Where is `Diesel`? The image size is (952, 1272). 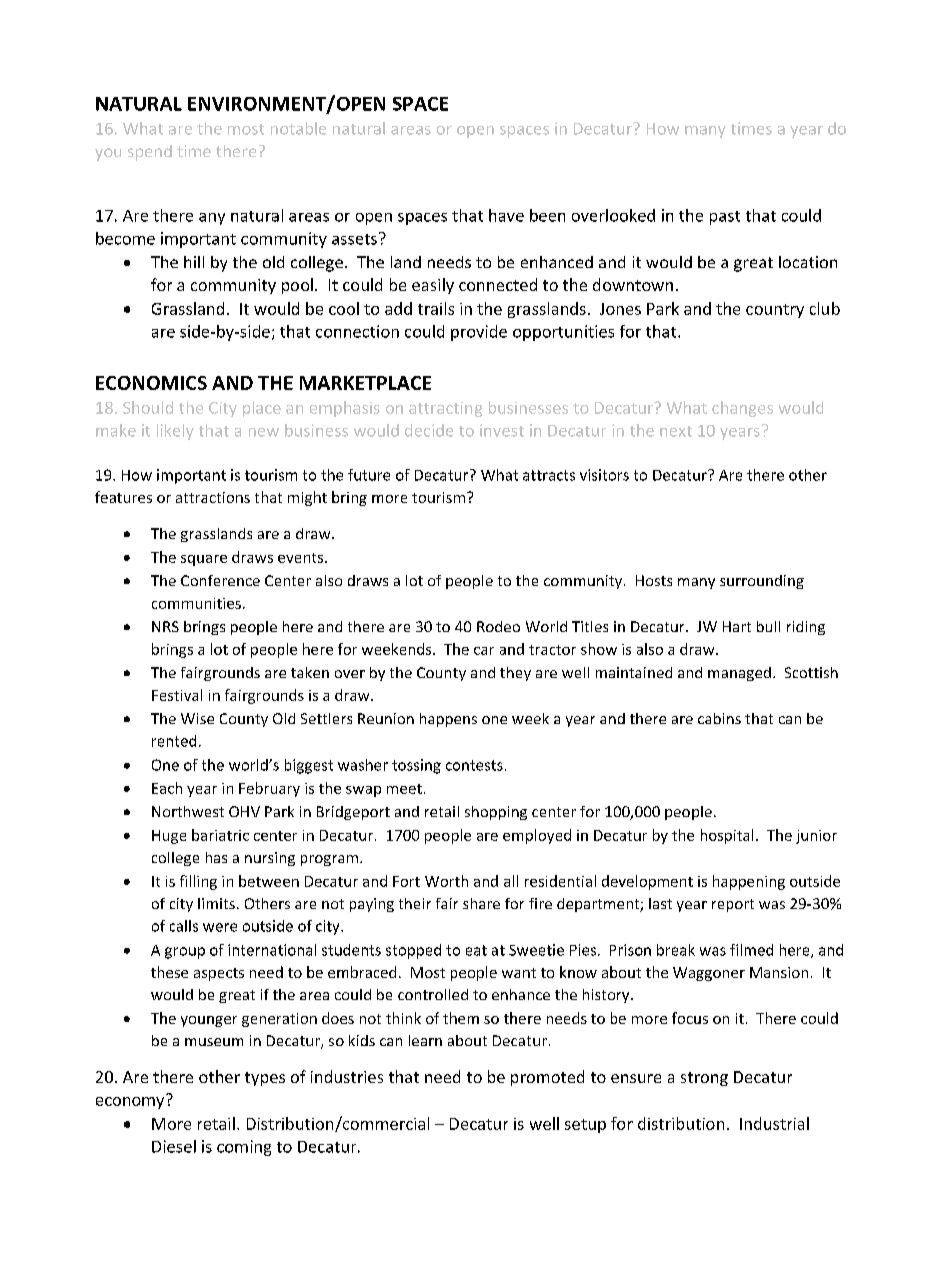 Diesel is located at coordinates (174, 1146).
